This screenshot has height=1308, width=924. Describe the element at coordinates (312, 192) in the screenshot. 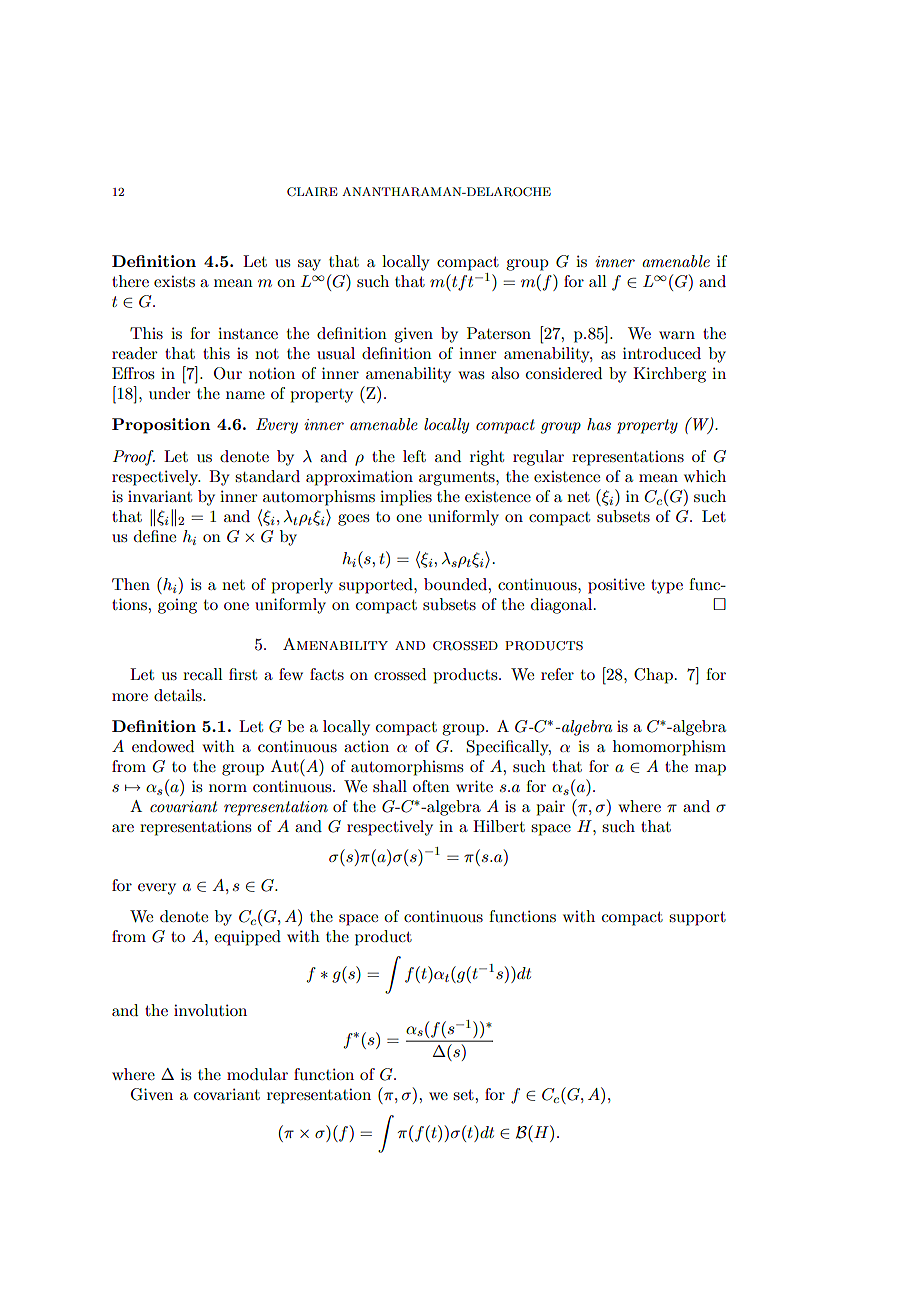

I see `CLAIRE` at that location.
